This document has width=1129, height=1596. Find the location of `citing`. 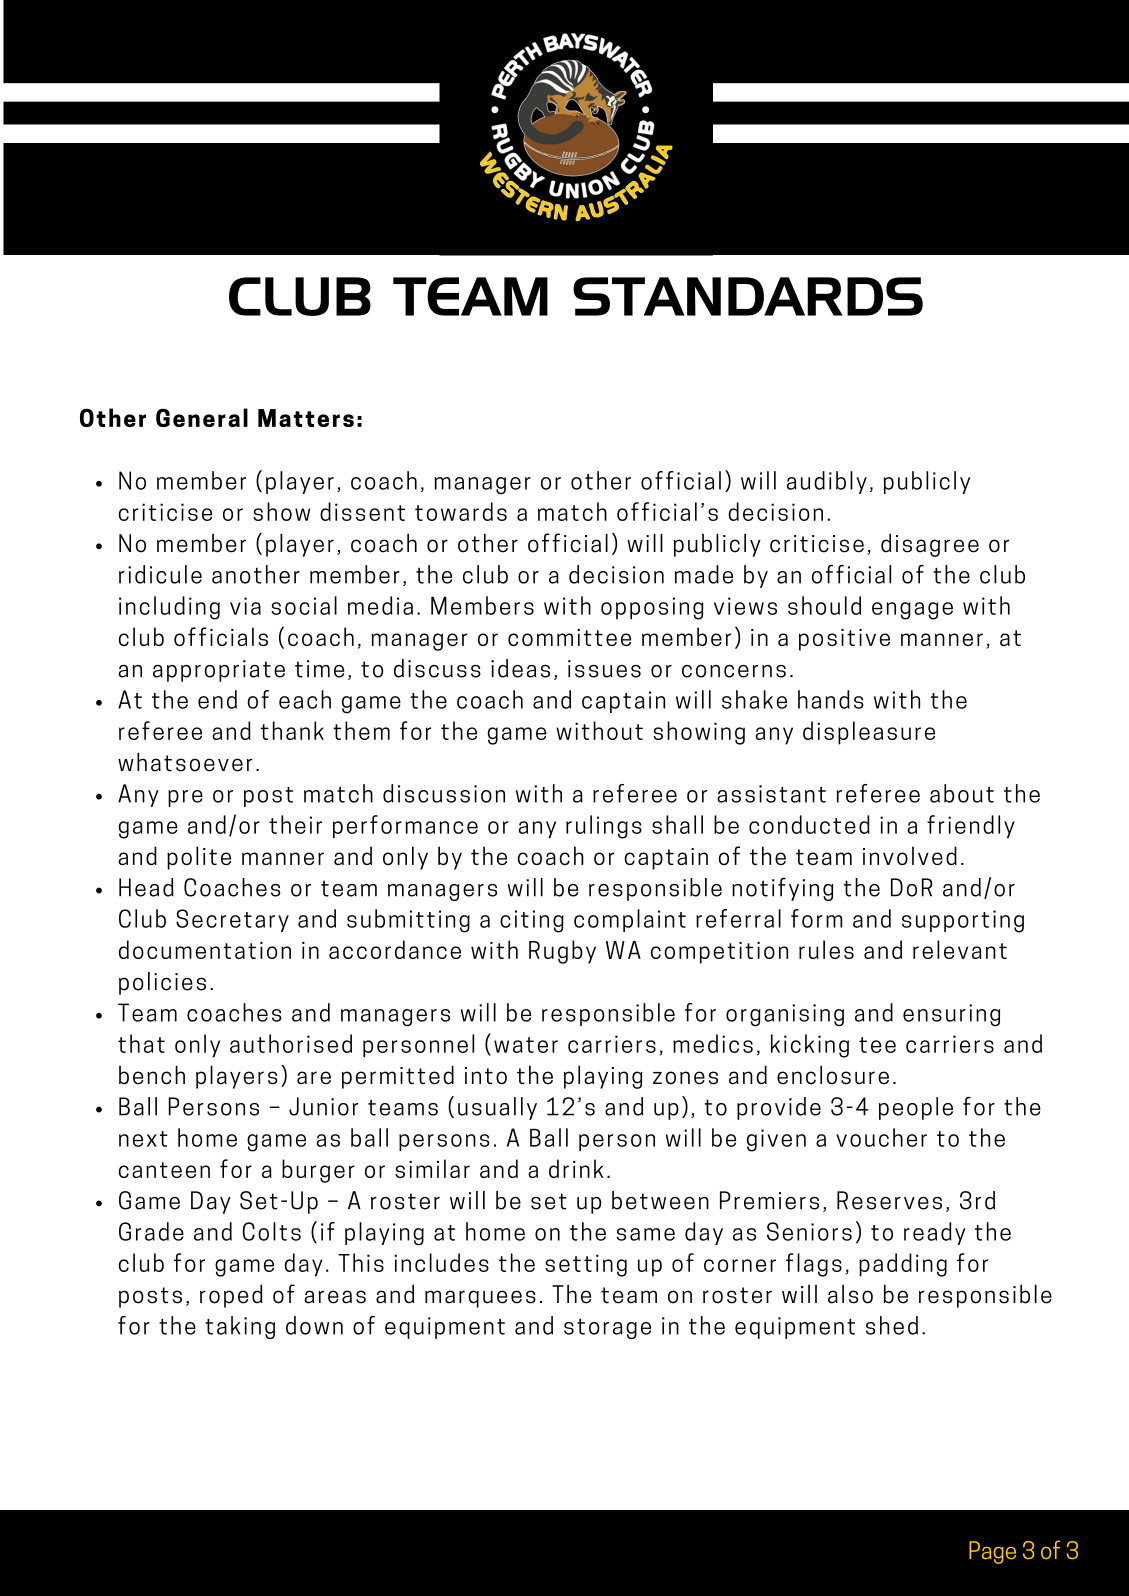

citing is located at coordinates (532, 921).
